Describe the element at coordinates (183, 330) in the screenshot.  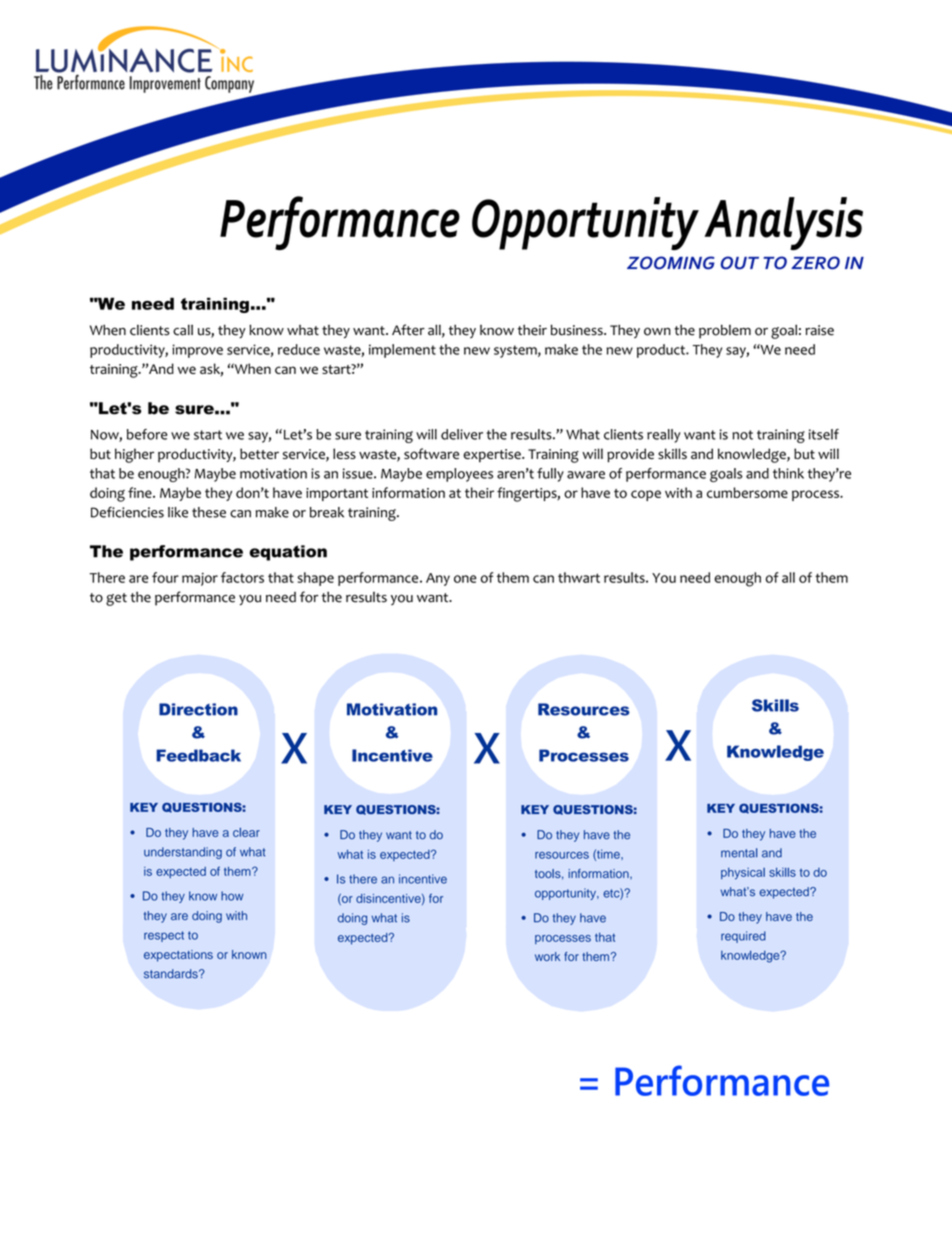
I see `call` at that location.
